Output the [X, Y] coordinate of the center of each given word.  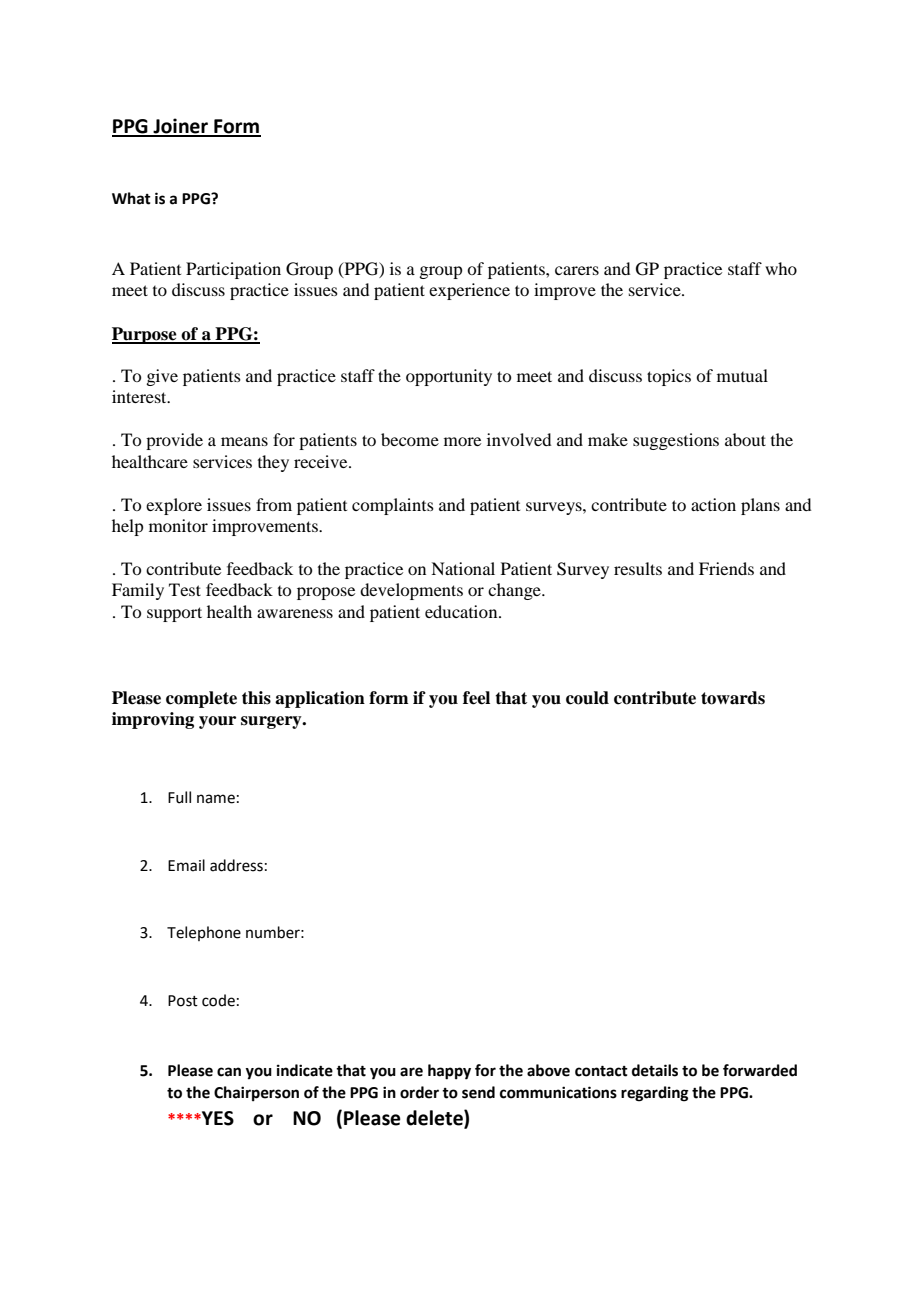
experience [469, 291]
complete [201, 699]
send [478, 1092]
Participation [233, 270]
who [781, 268]
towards [733, 698]
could [587, 698]
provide [174, 441]
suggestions [676, 441]
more [462, 441]
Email [186, 865]
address [236, 865]
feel [476, 698]
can [229, 1072]
